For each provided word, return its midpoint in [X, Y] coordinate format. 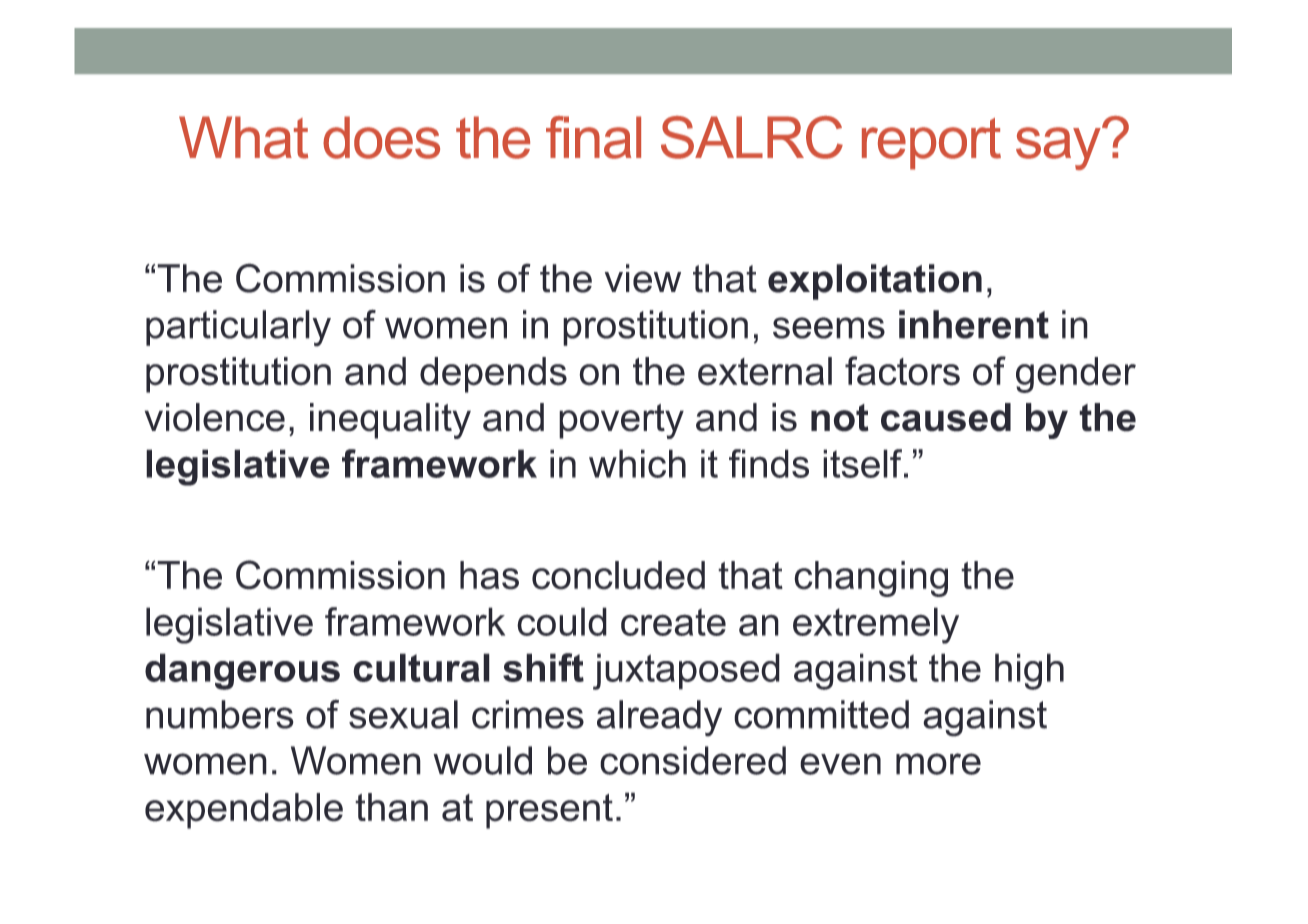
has [489, 575]
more [938, 764]
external [765, 371]
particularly [238, 328]
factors [902, 371]
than [391, 807]
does [381, 137]
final [593, 137]
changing [871, 579]
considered [693, 760]
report [931, 144]
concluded [618, 575]
